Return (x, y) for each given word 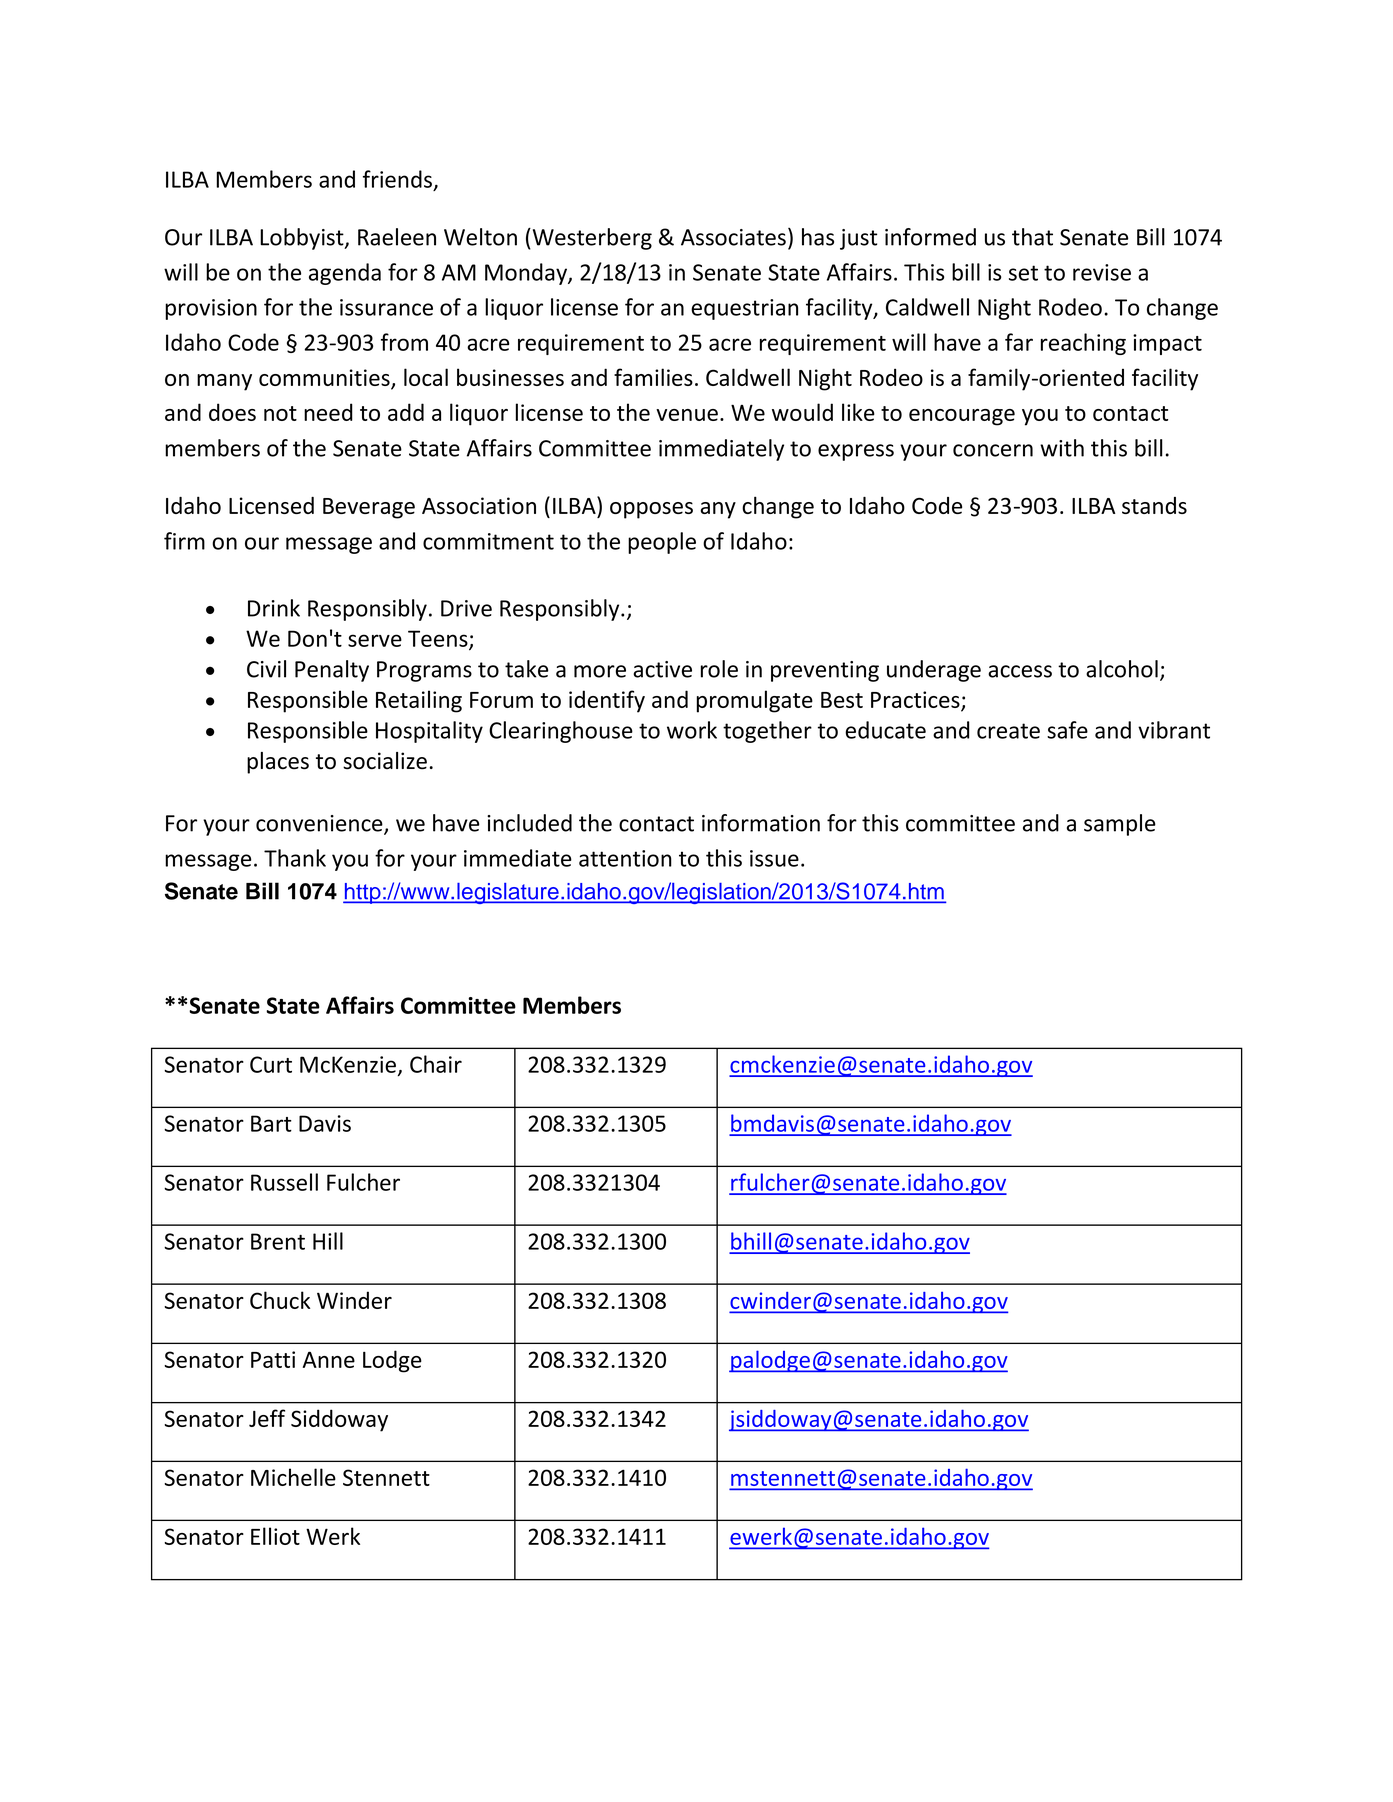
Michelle (293, 1477)
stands (1154, 505)
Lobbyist (303, 239)
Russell (284, 1182)
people (662, 543)
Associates (733, 237)
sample (1120, 825)
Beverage (369, 508)
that (1032, 237)
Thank (295, 858)
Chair (436, 1064)
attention (625, 858)
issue (774, 858)
